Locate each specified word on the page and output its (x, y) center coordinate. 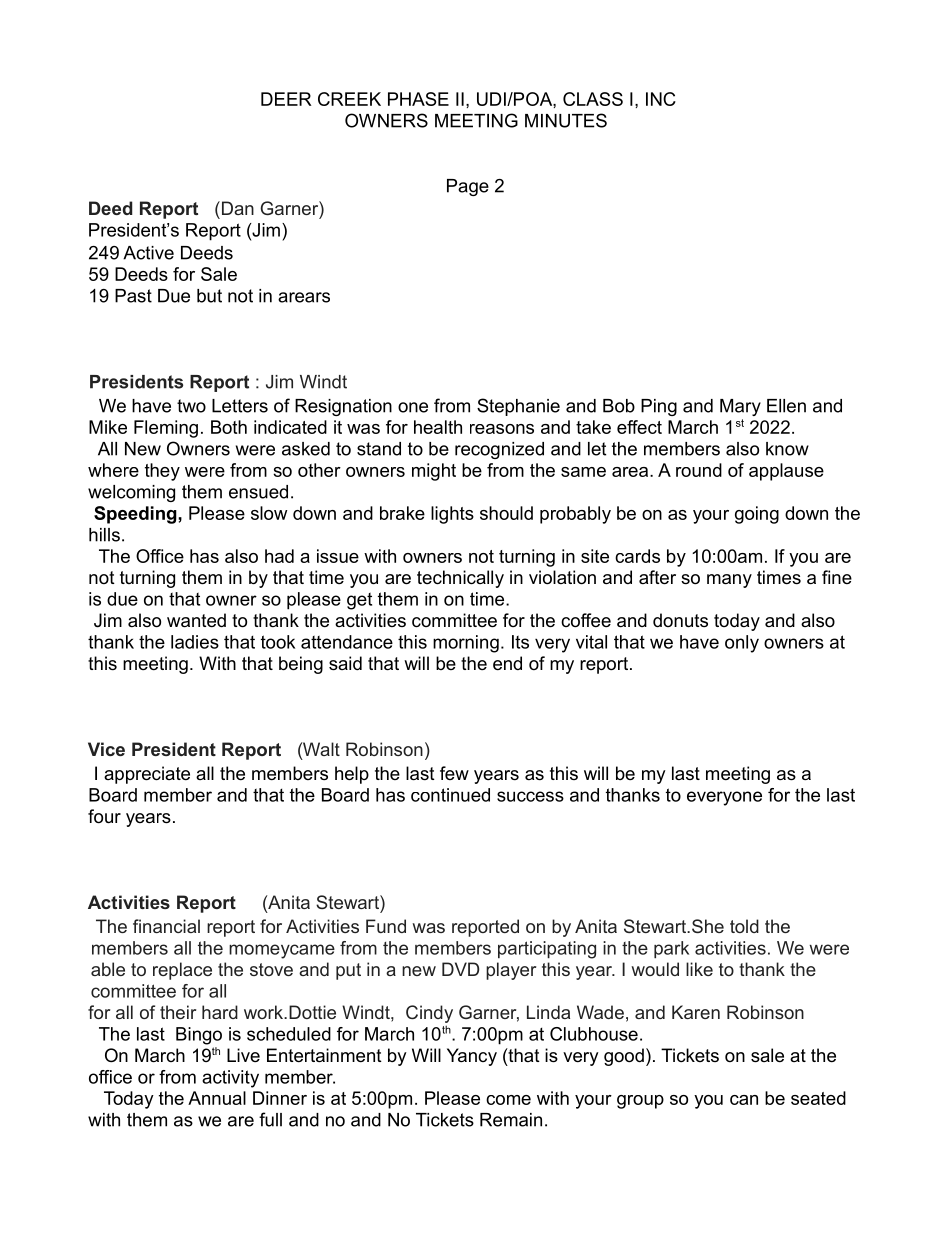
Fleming (166, 429)
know (787, 449)
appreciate (147, 775)
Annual (217, 1098)
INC (661, 99)
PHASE (418, 99)
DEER (286, 99)
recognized (499, 450)
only (742, 644)
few (454, 773)
